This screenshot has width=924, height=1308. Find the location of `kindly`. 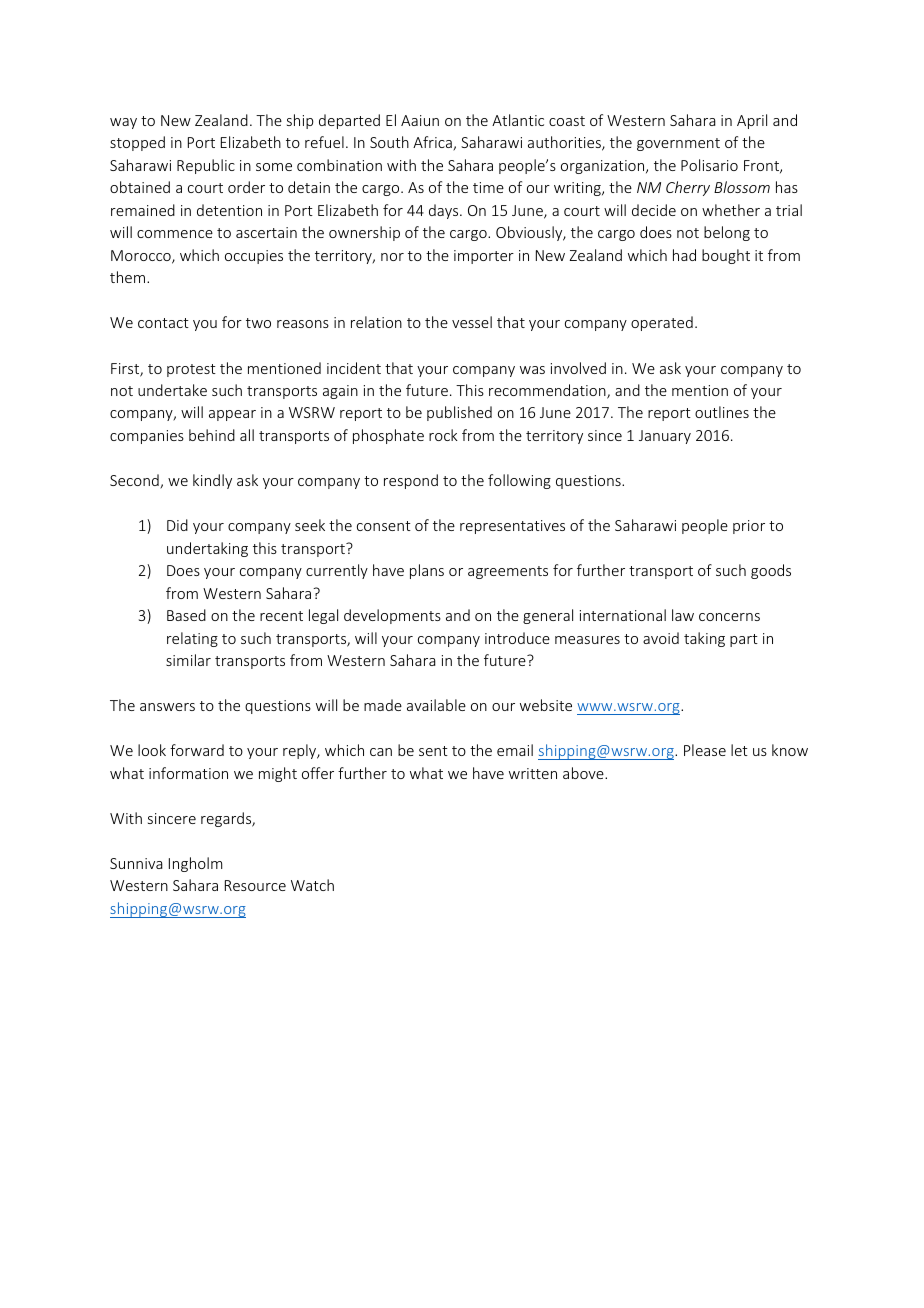

kindly is located at coordinates (212, 481).
